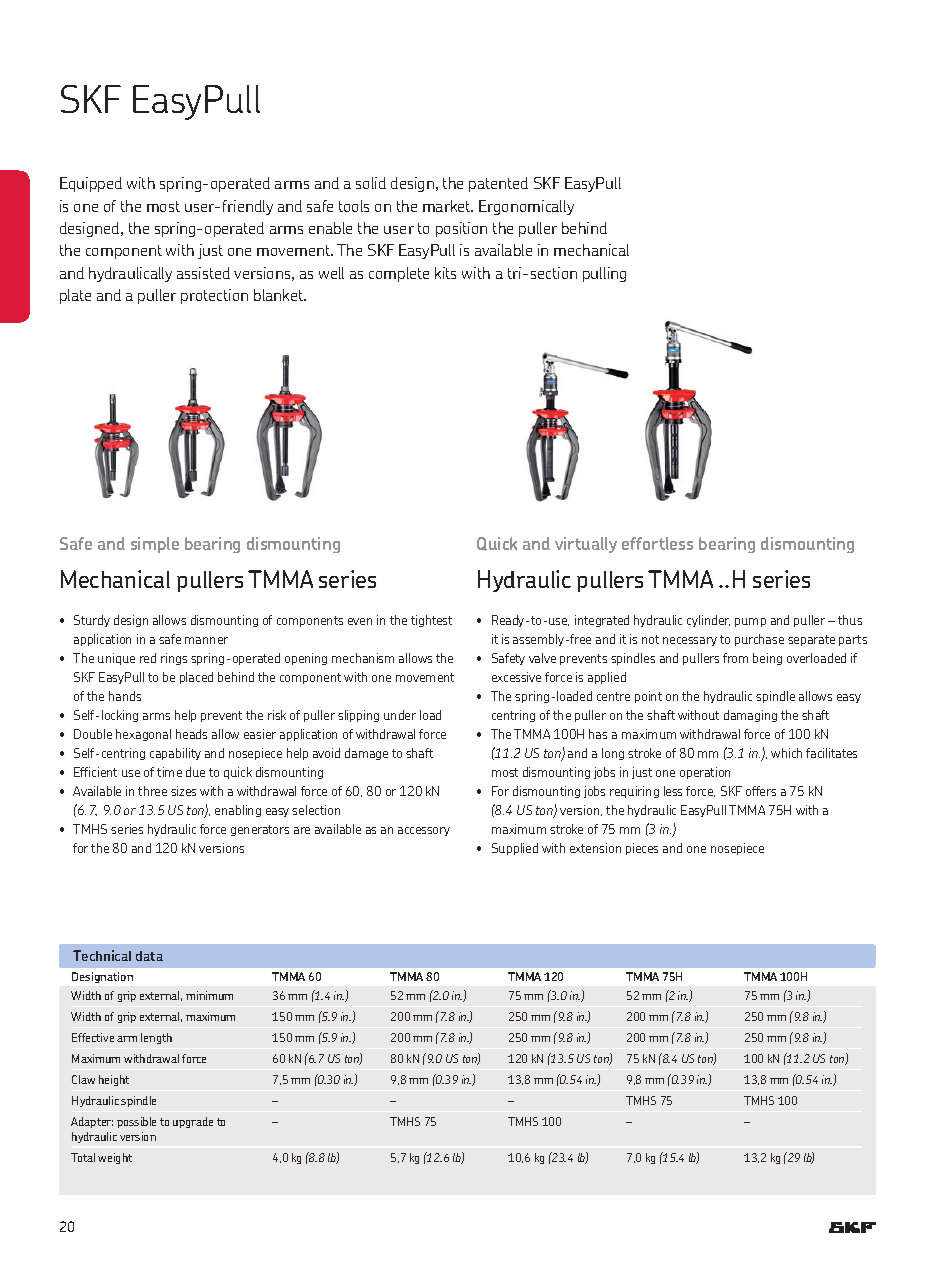 Image resolution: width=952 pixels, height=1271 pixels. Describe the element at coordinates (193, 1122) in the image. I see `upgrade` at that location.
